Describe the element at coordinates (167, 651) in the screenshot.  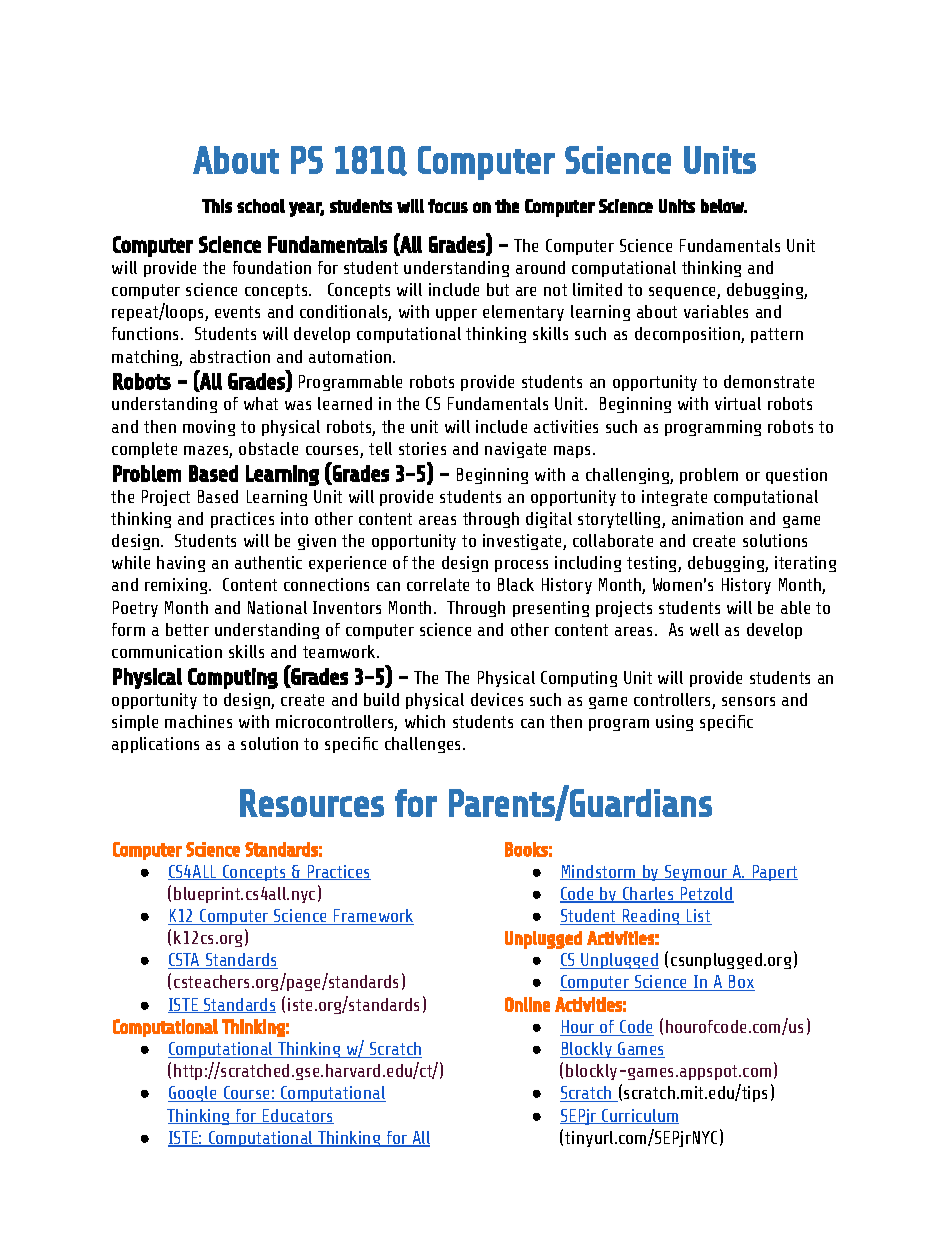
I see `communication` at that location.
